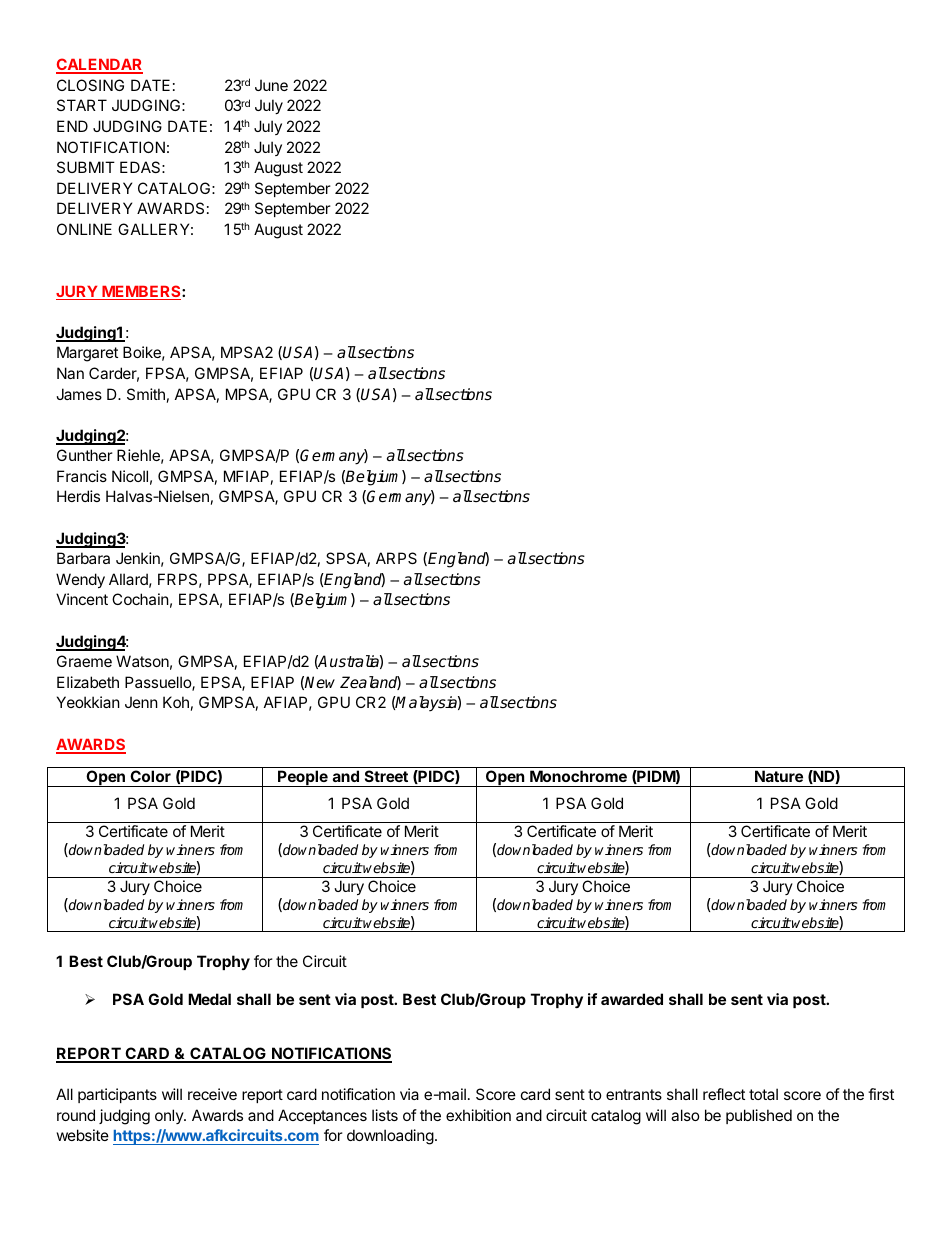  Describe the element at coordinates (176, 702) in the screenshot. I see `Koh` at that location.
